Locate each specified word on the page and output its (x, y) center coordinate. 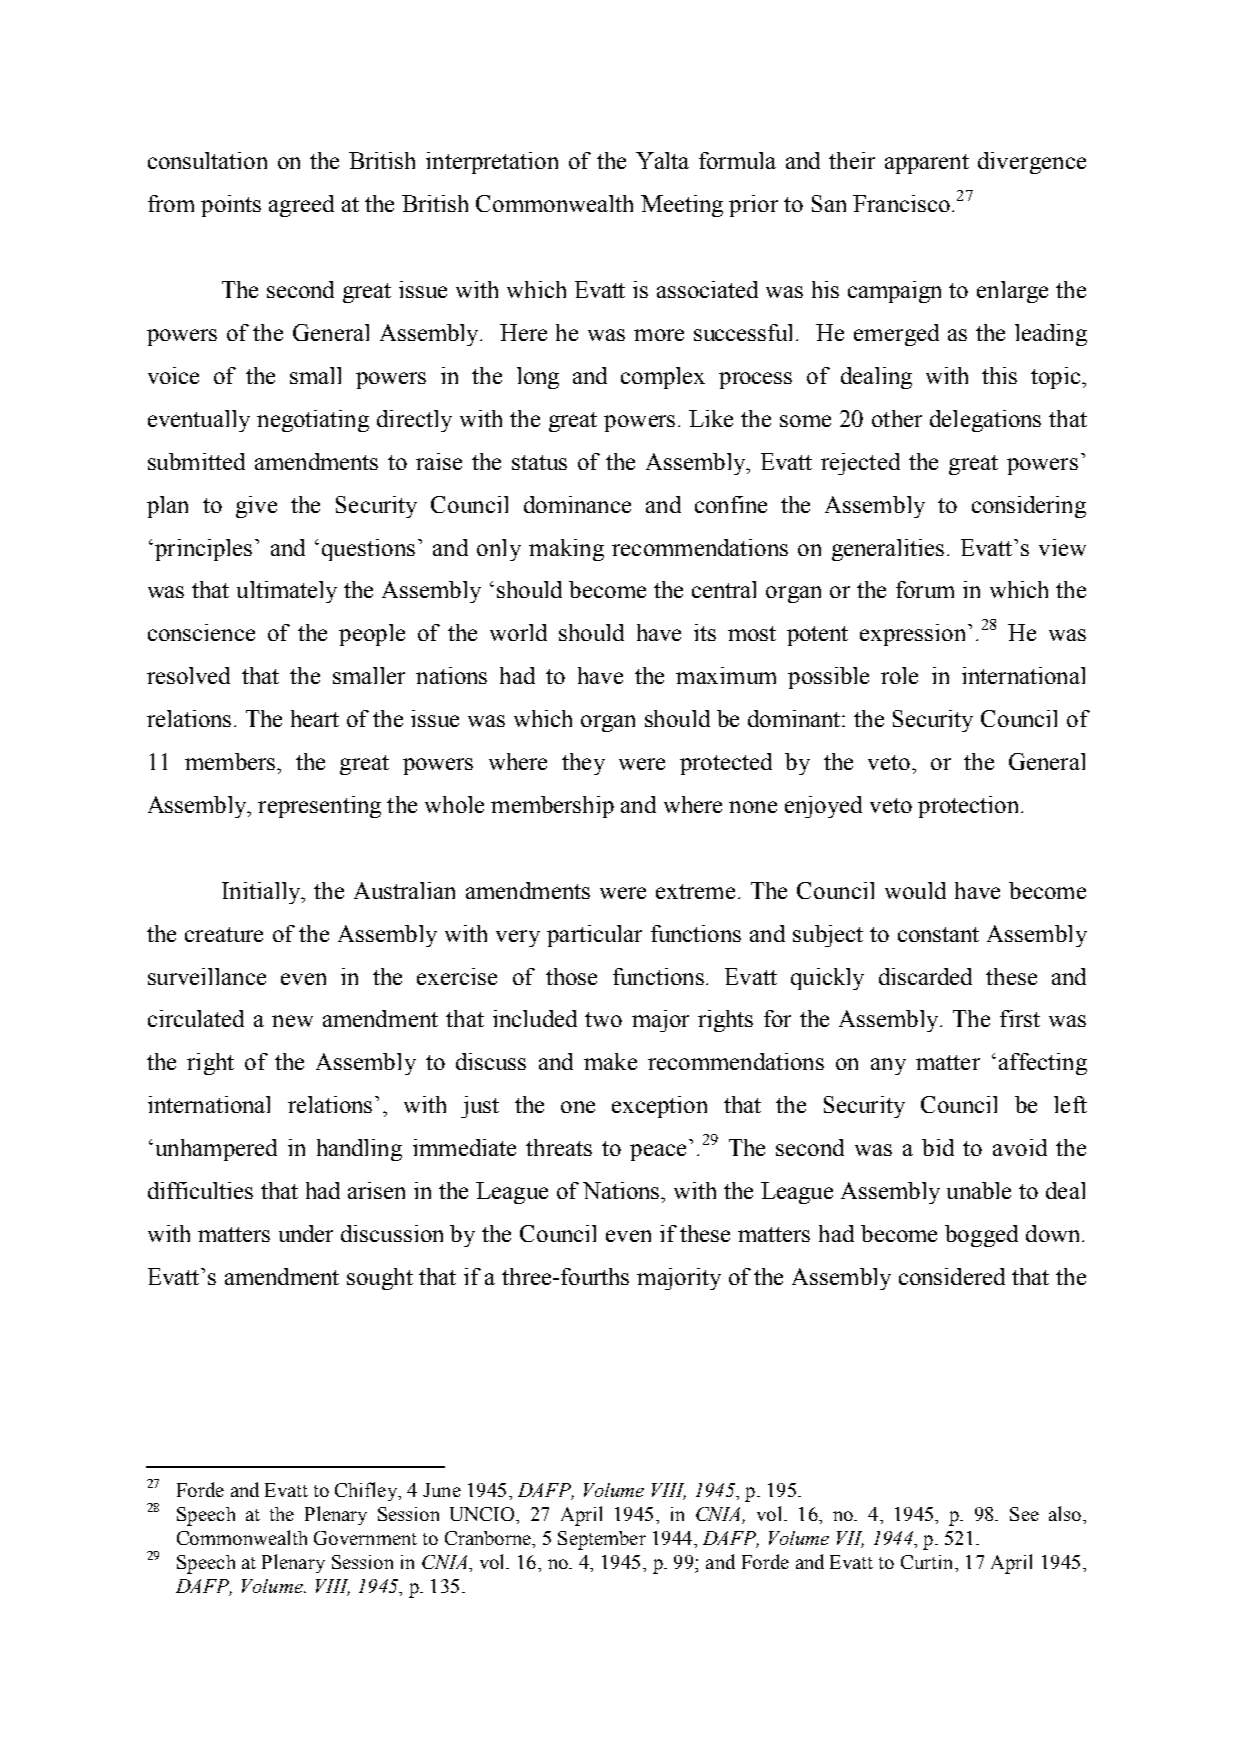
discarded (925, 976)
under (306, 1233)
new (292, 1021)
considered (952, 1276)
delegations (985, 421)
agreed (301, 206)
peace (658, 1152)
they (583, 764)
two (603, 1019)
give (256, 507)
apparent (927, 164)
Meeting (682, 206)
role (899, 675)
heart (315, 718)
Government (365, 1538)
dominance (577, 504)
